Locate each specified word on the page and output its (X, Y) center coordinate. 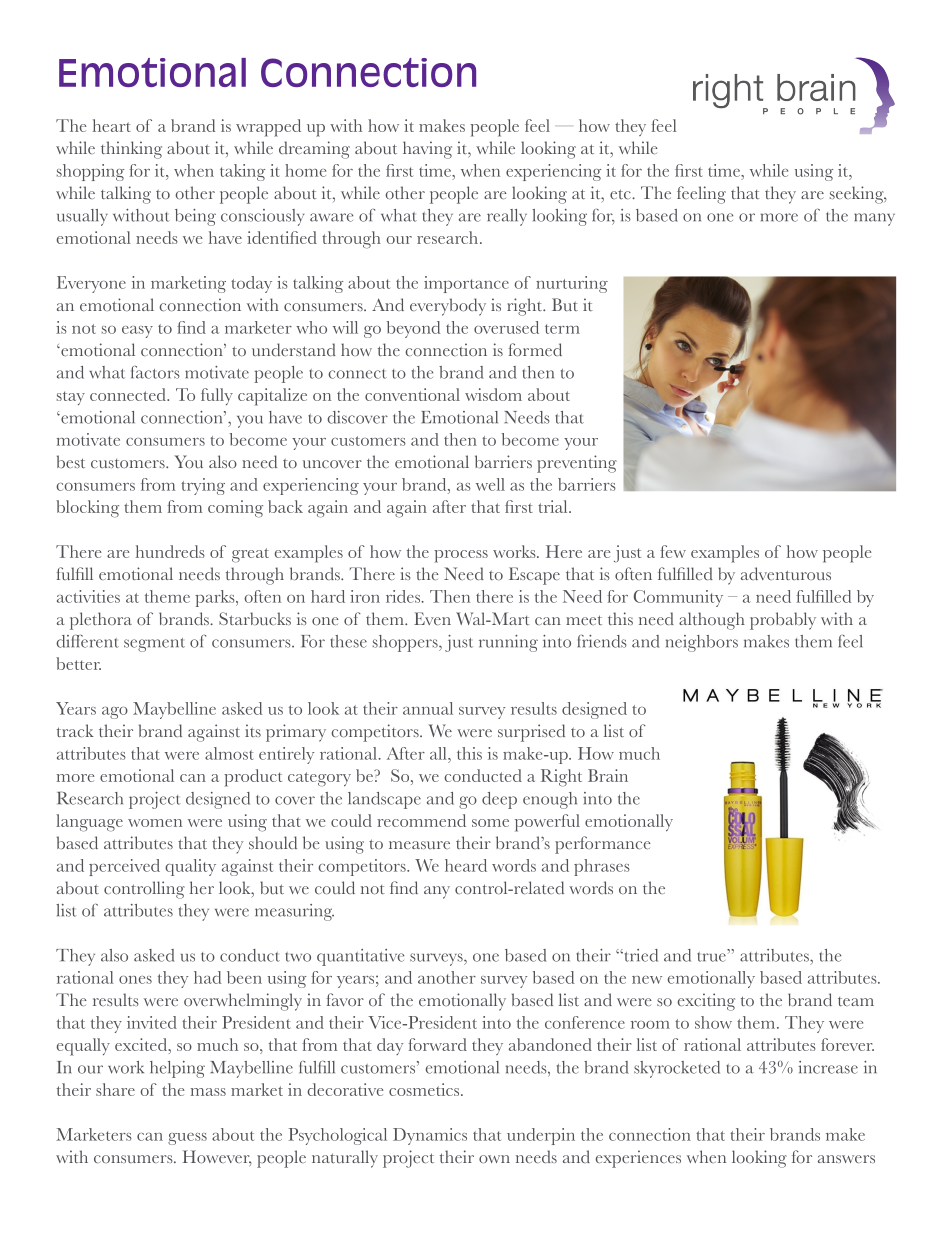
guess (187, 1139)
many (874, 219)
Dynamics (430, 1136)
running (508, 643)
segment (154, 645)
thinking (131, 150)
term (562, 329)
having (427, 150)
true (712, 955)
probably (783, 621)
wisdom (493, 394)
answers (846, 1159)
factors (155, 372)
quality (190, 867)
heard (466, 865)
